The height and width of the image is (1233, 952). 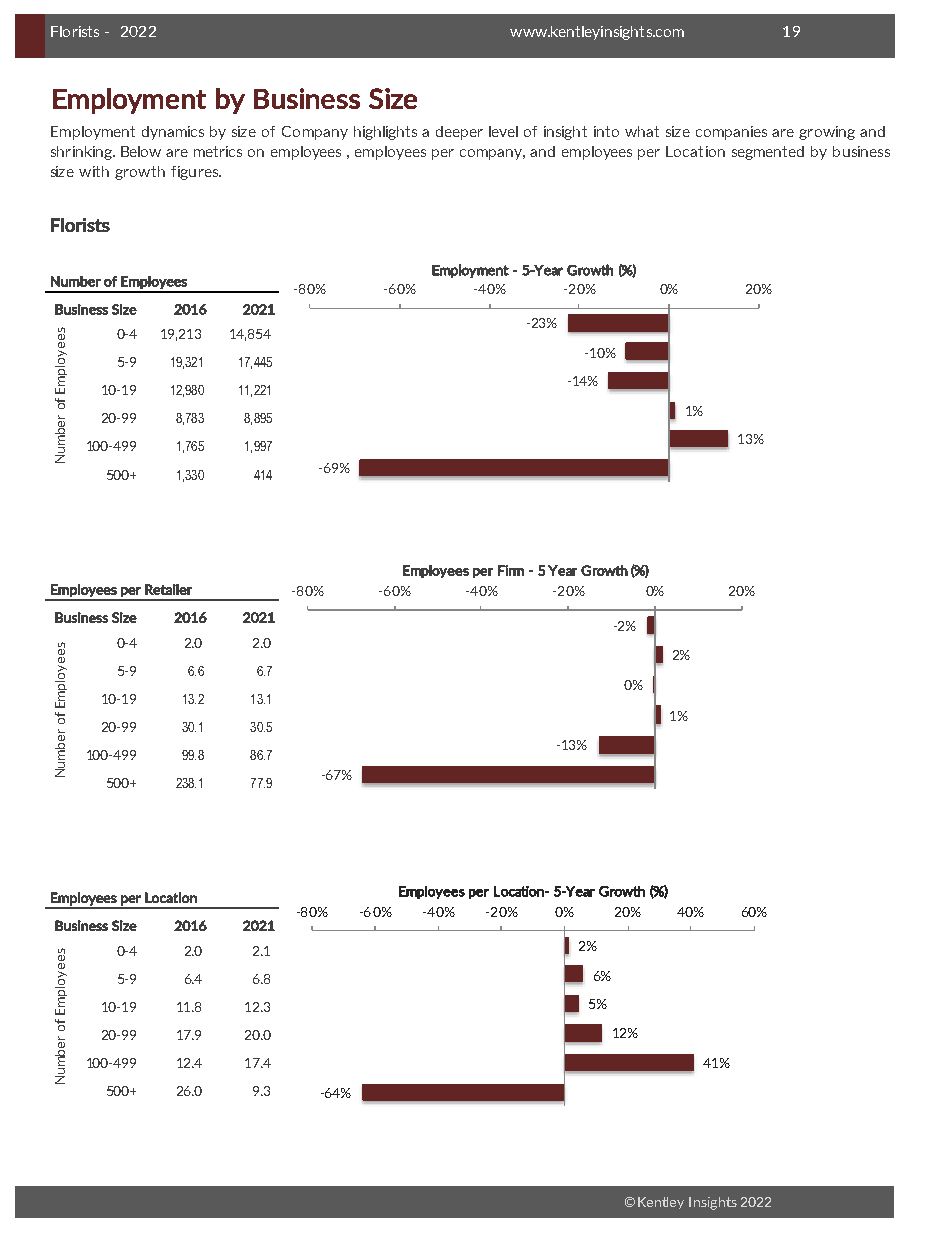 What do you see at coordinates (141, 151) in the image?
I see `Below` at bounding box center [141, 151].
